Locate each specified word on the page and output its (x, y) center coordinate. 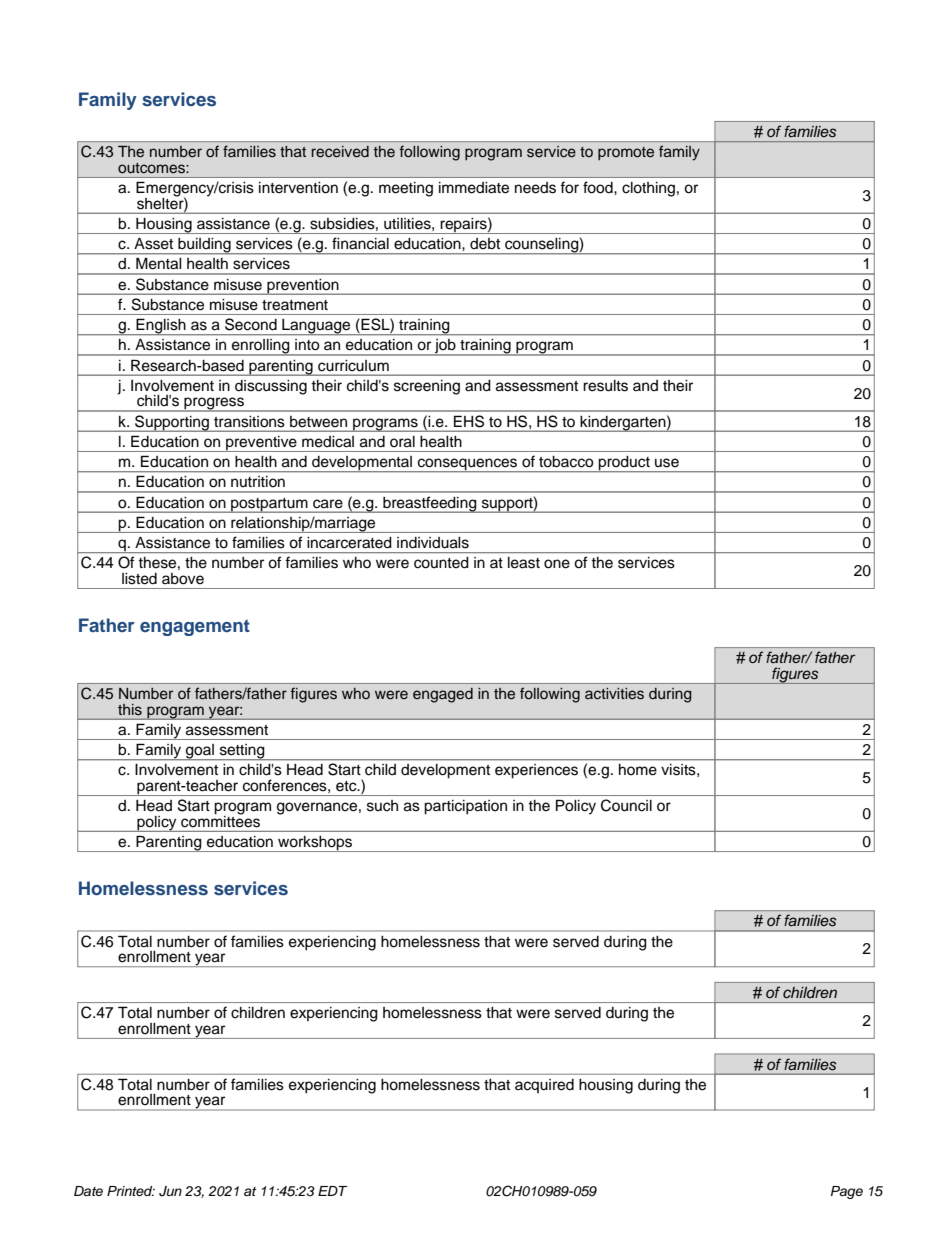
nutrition (258, 481)
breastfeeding (430, 504)
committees (220, 820)
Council (626, 805)
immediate (474, 188)
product (624, 464)
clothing (648, 189)
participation (465, 807)
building (204, 246)
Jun (170, 1191)
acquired (544, 1086)
